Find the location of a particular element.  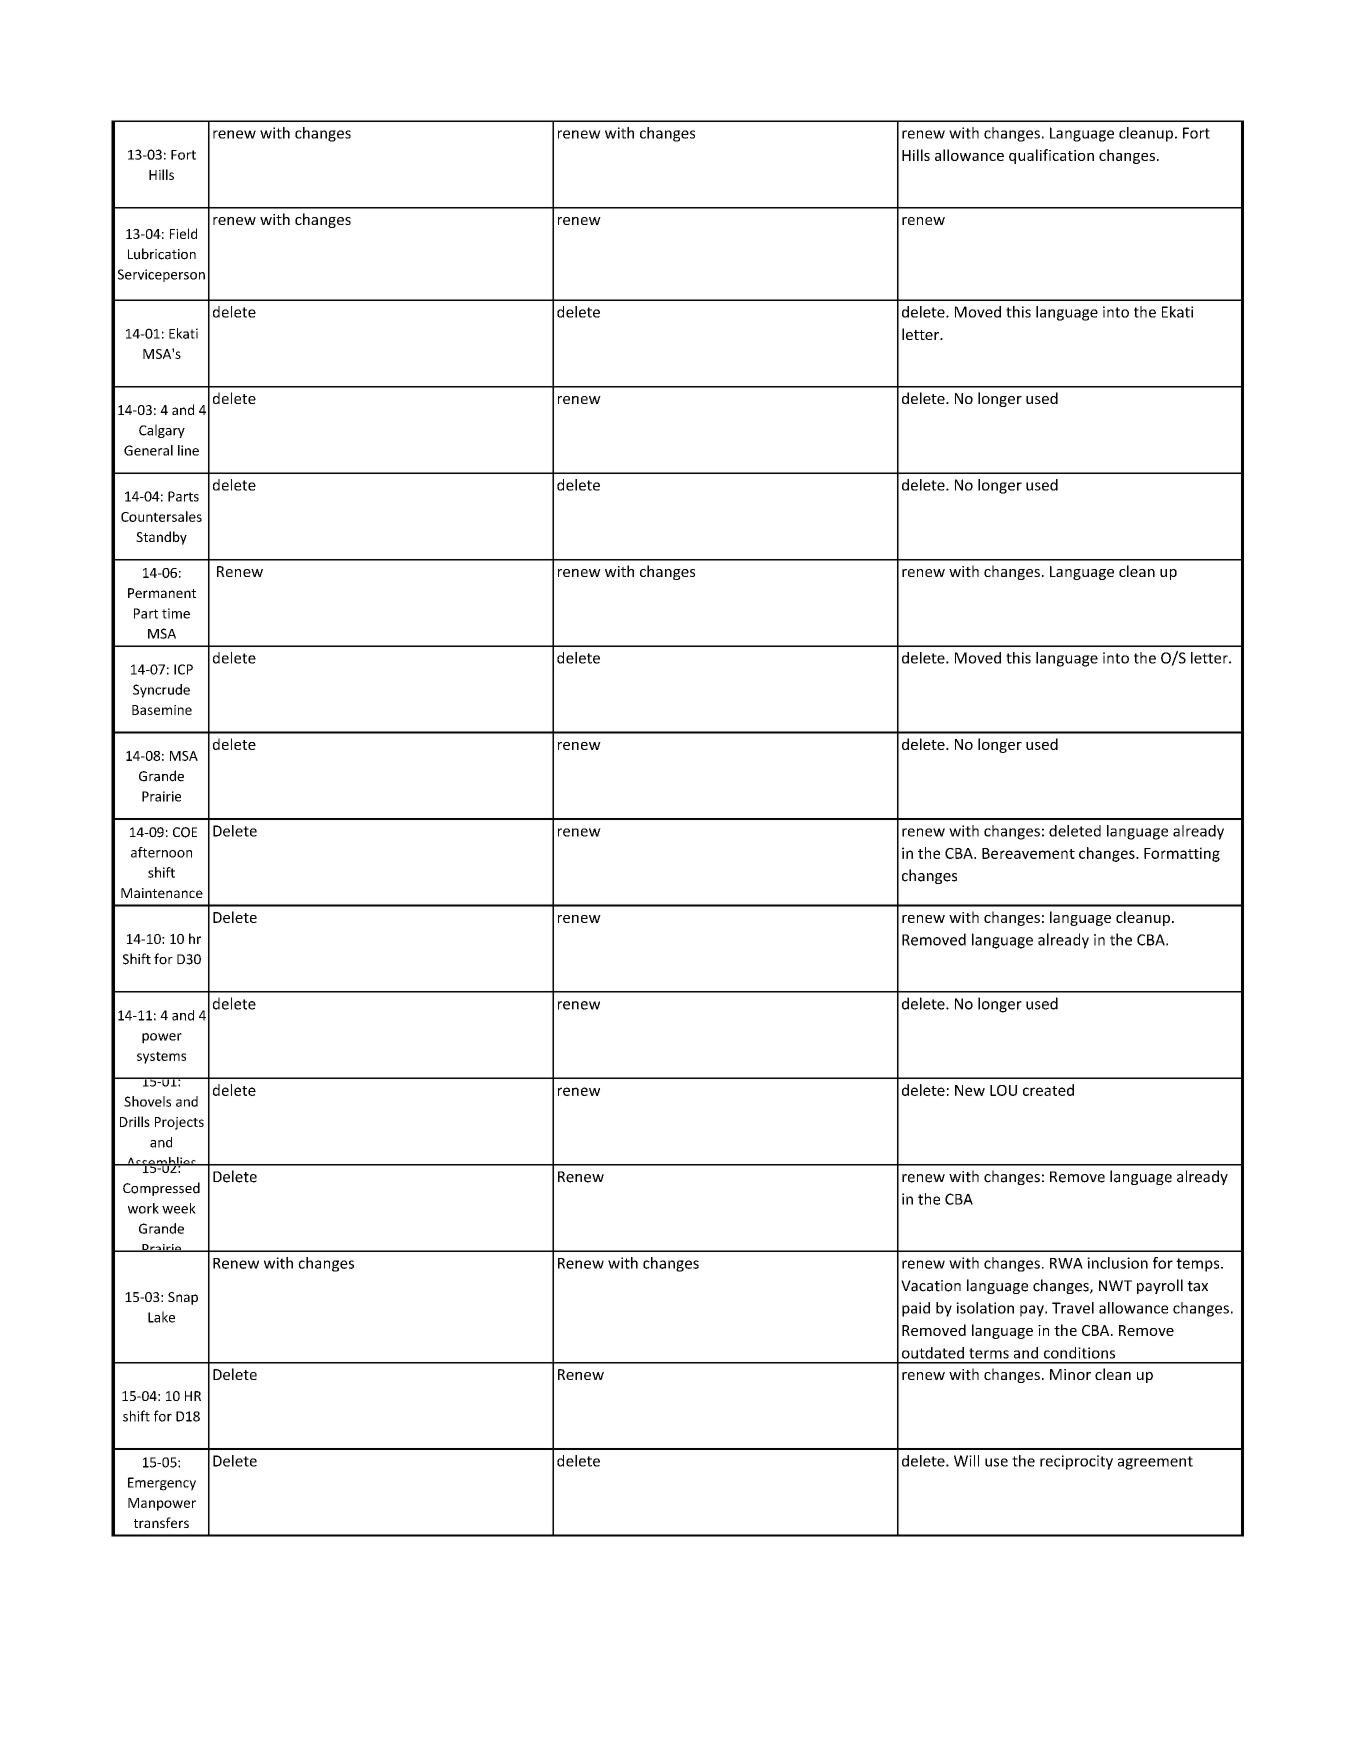

Bereavement is located at coordinates (1028, 853).
